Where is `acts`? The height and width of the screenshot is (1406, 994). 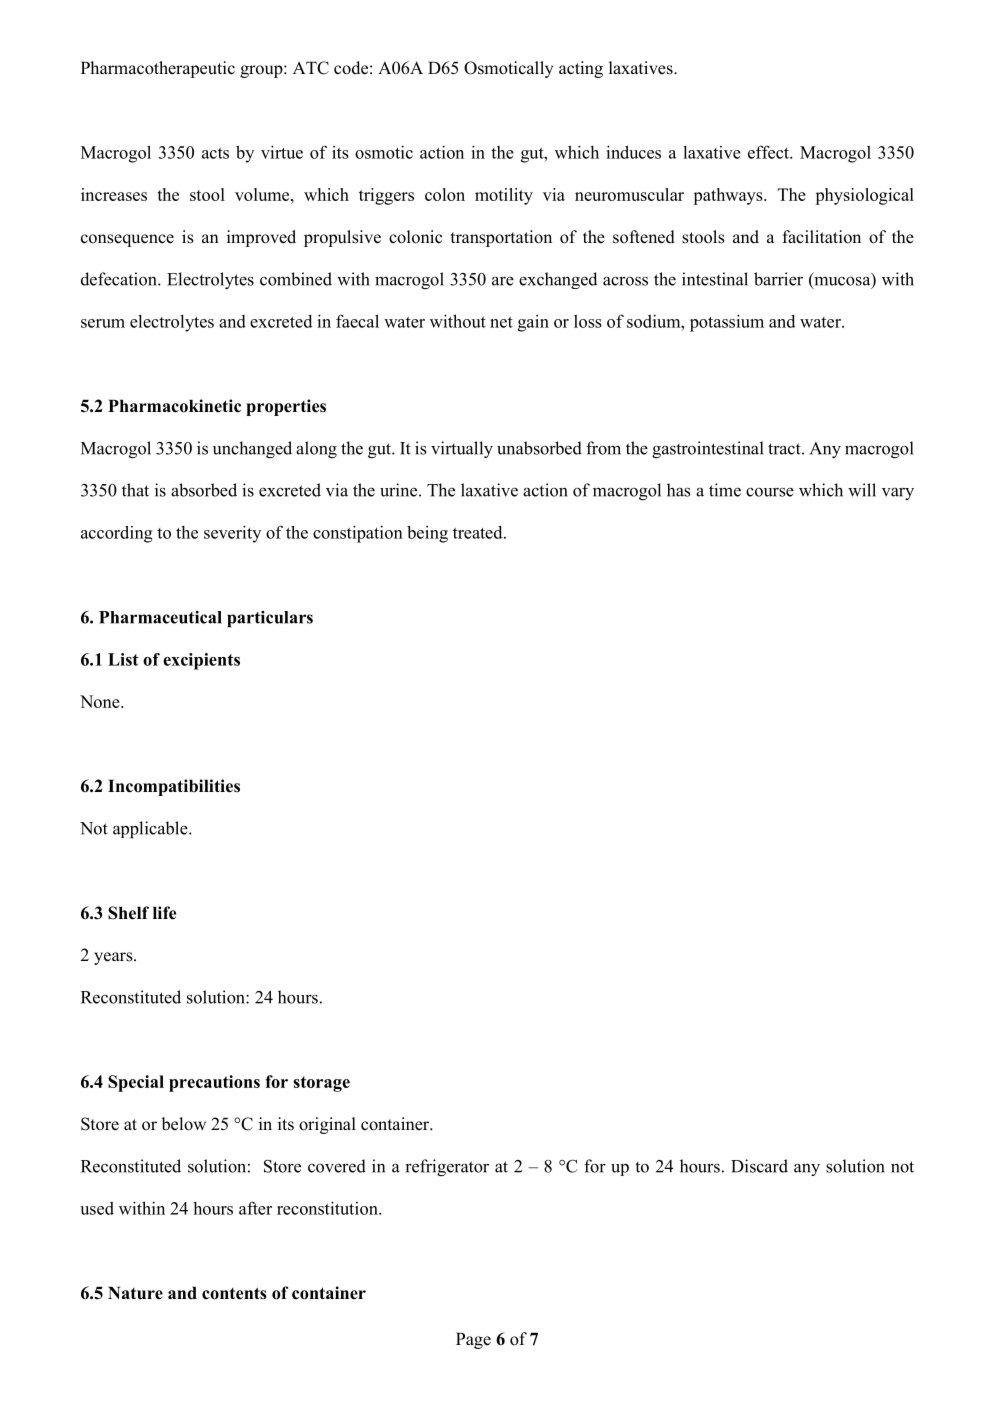
acts is located at coordinates (215, 153).
